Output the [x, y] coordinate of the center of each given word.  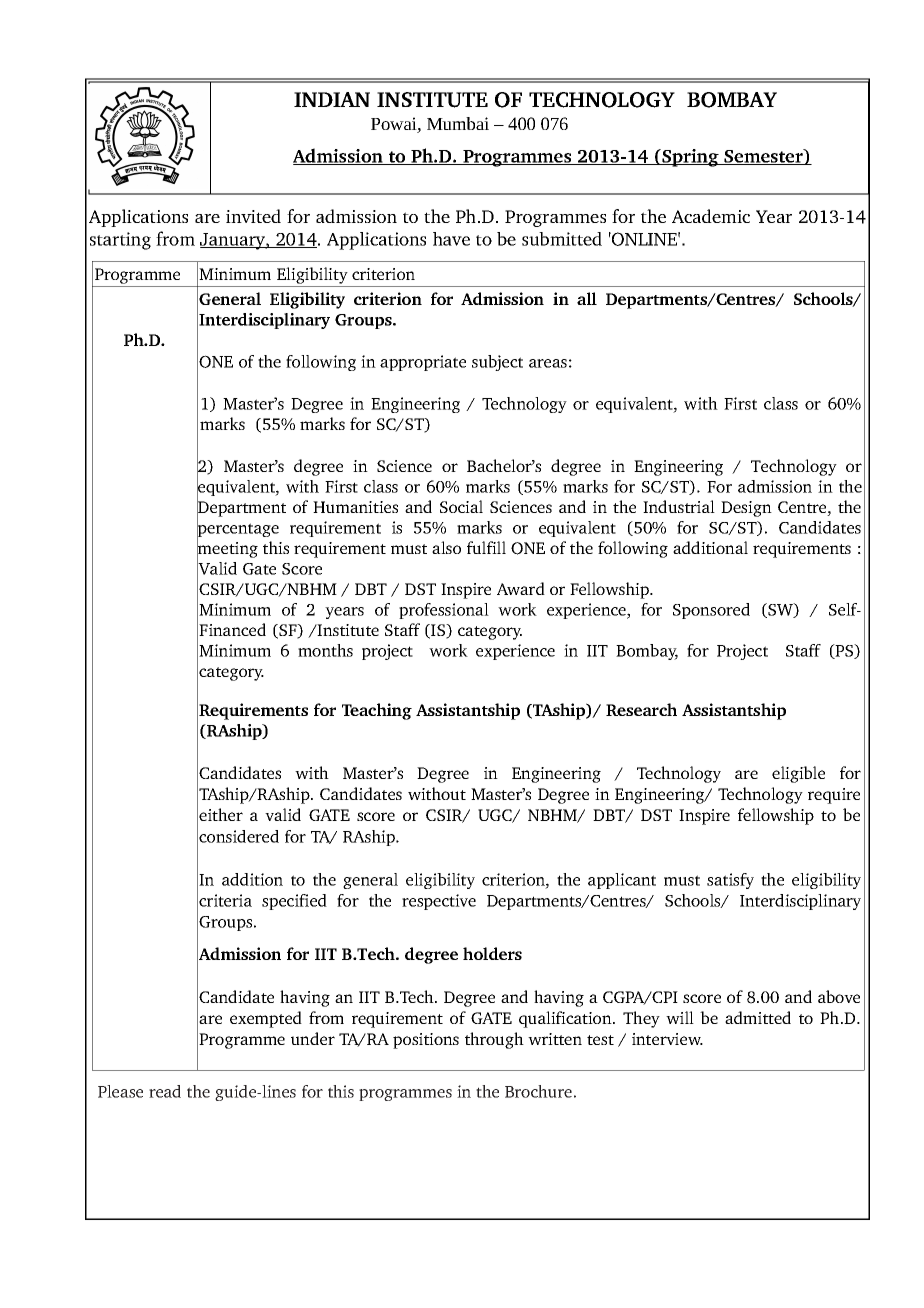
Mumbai [458, 123]
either [221, 814]
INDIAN [332, 99]
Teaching [377, 711]
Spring [690, 158]
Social [461, 506]
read [165, 1091]
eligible [798, 774]
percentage [238, 530]
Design [746, 509]
